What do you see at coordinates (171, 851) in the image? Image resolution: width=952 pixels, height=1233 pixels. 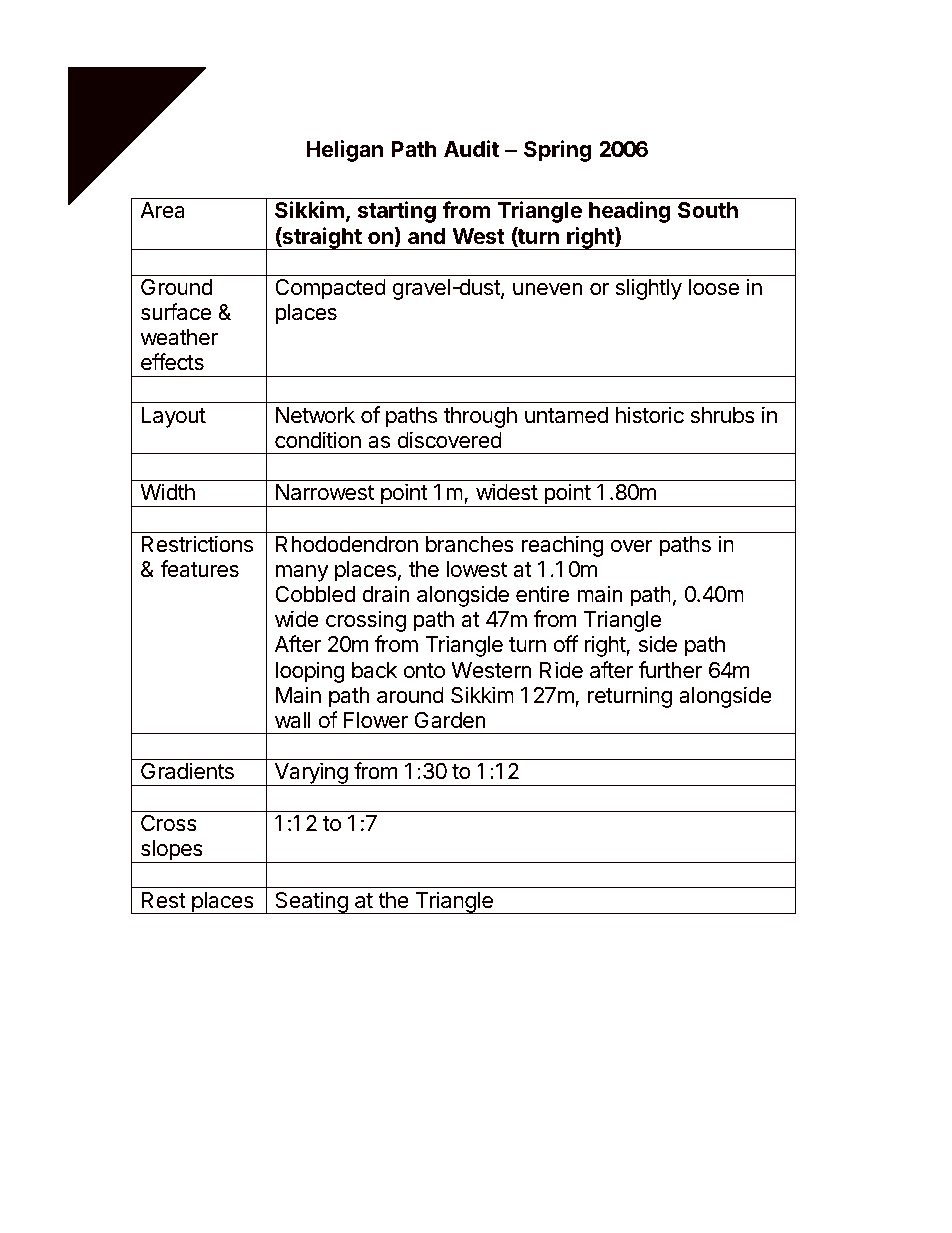 I see `slopes` at bounding box center [171, 851].
